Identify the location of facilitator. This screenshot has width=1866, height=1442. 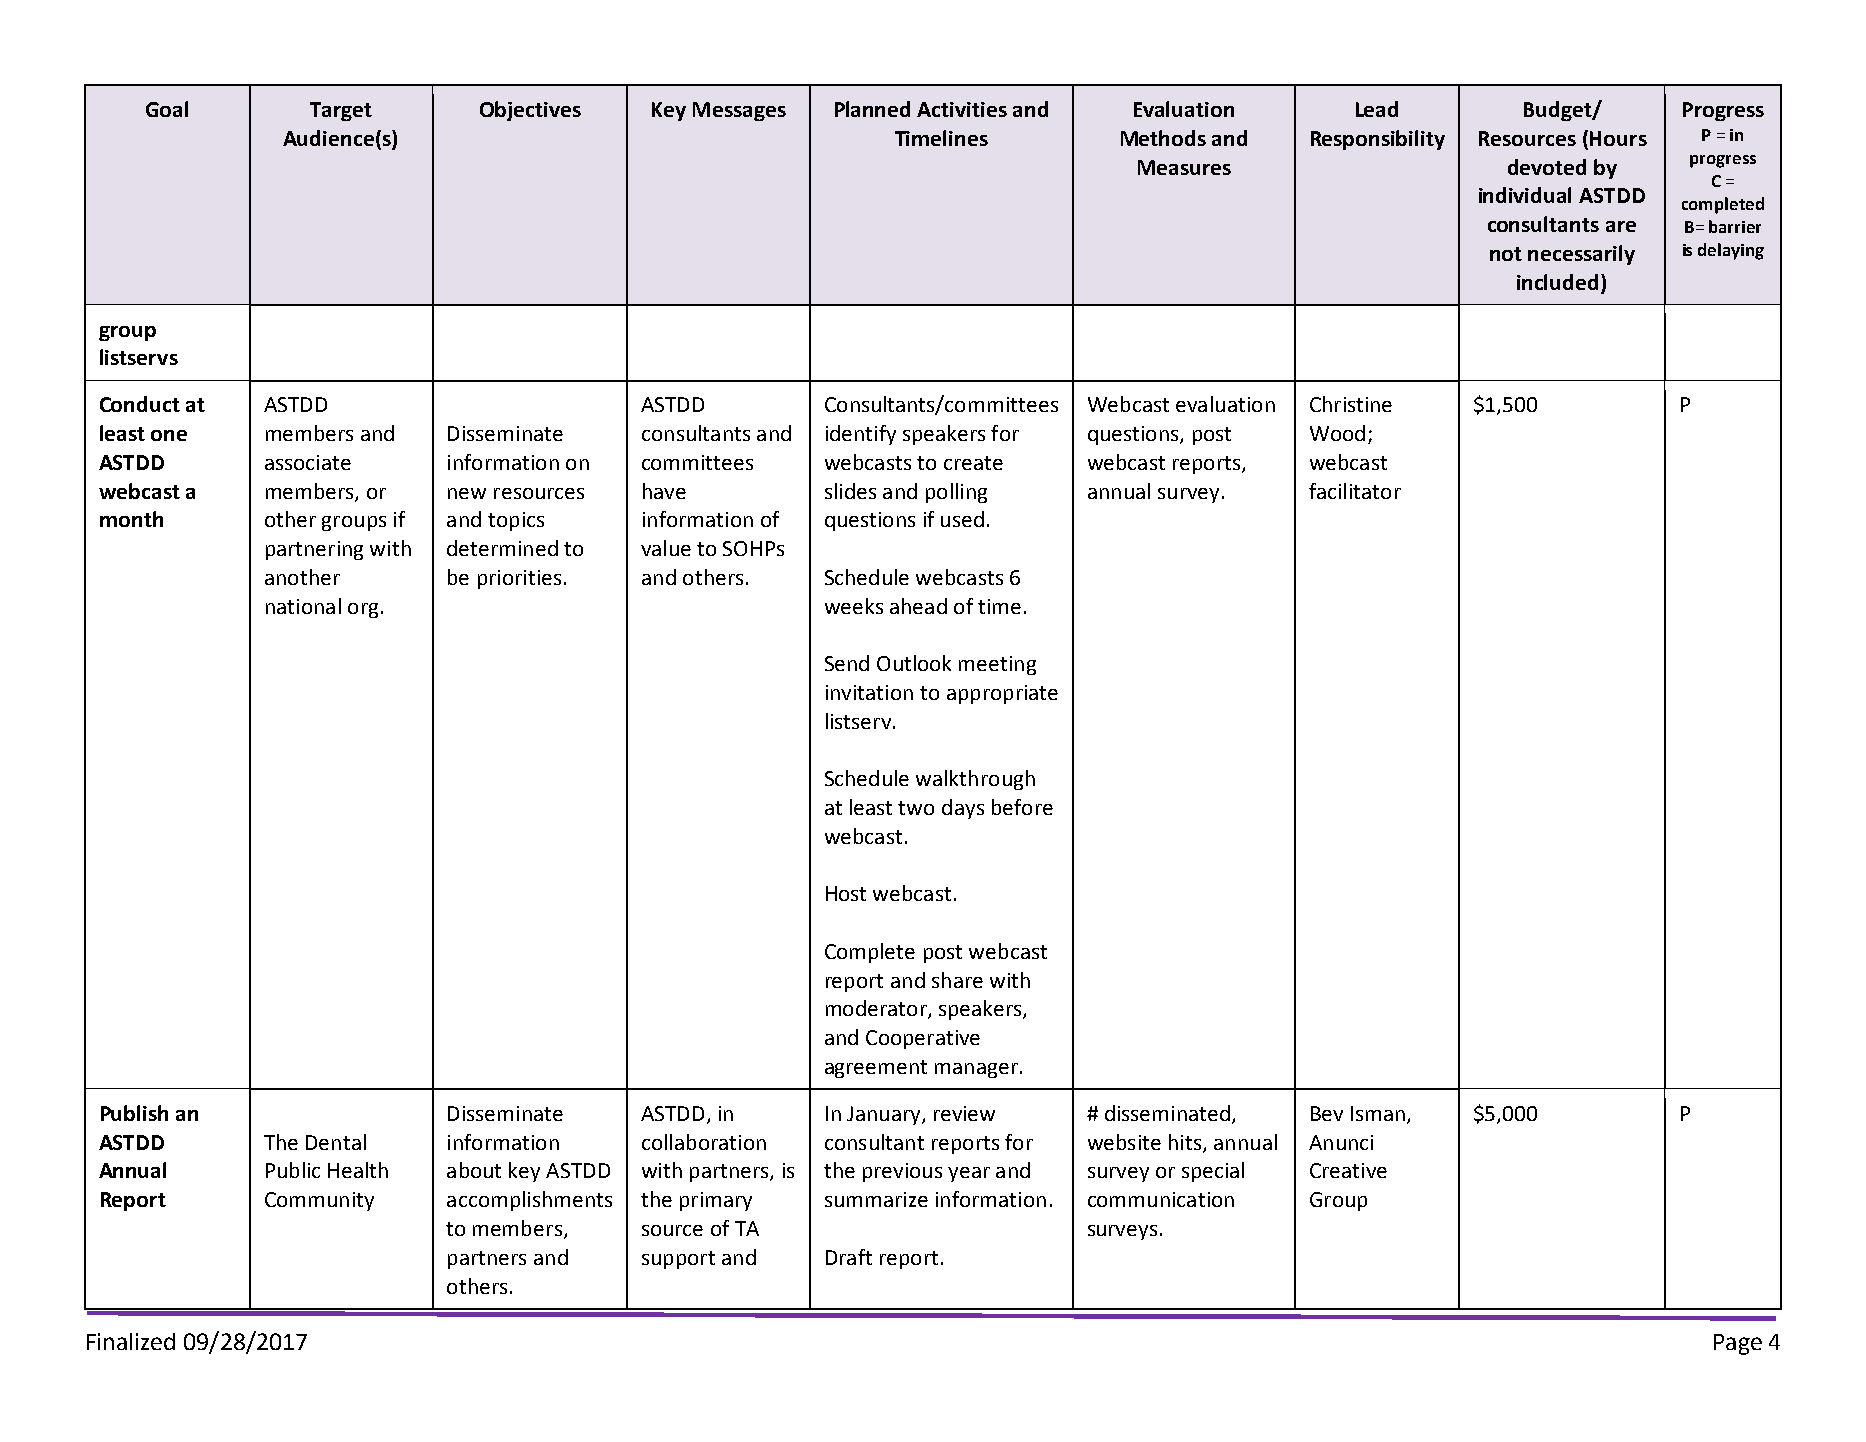
(1355, 491).
